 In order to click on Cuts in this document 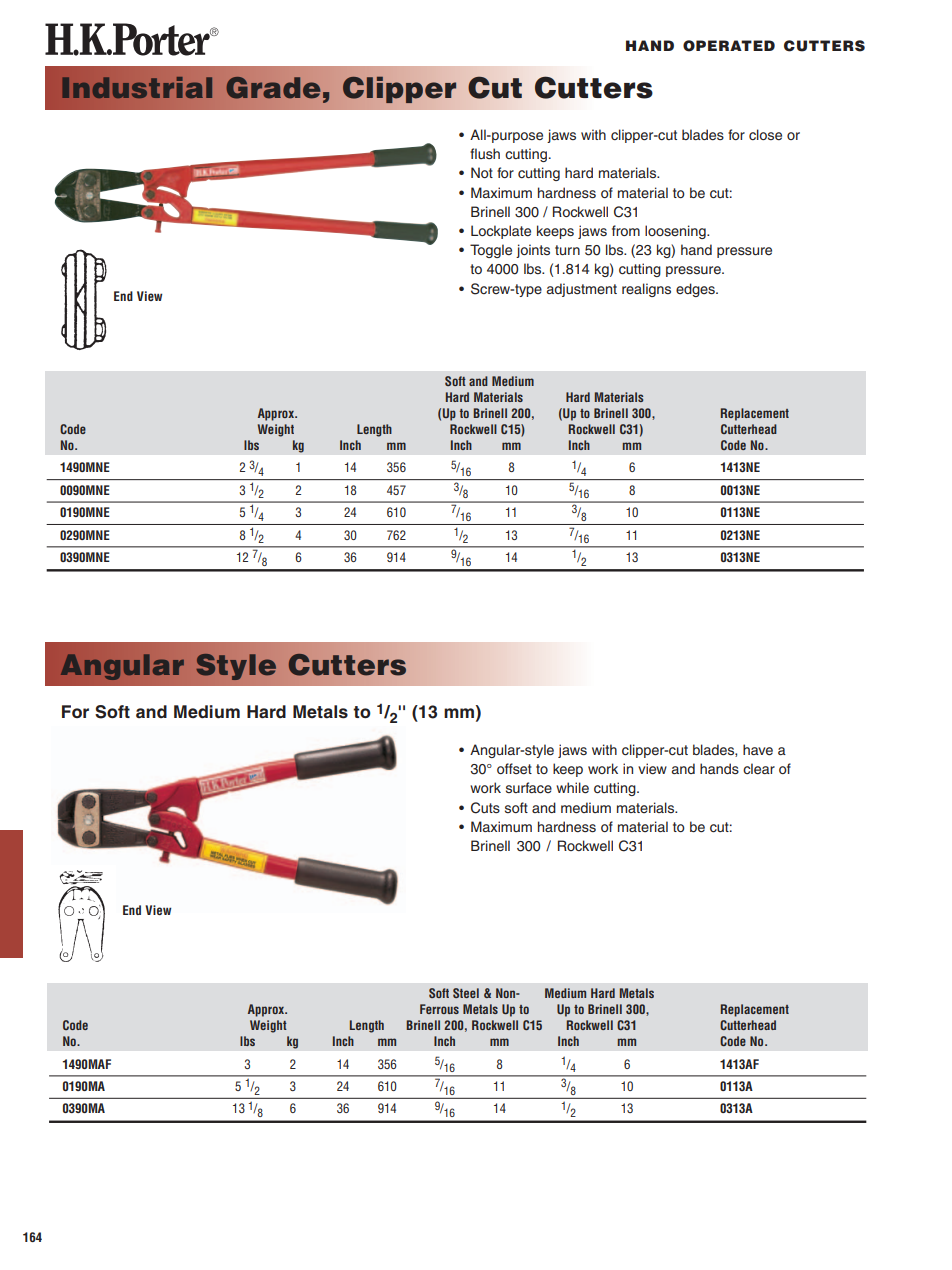, I will do `click(485, 808)`.
